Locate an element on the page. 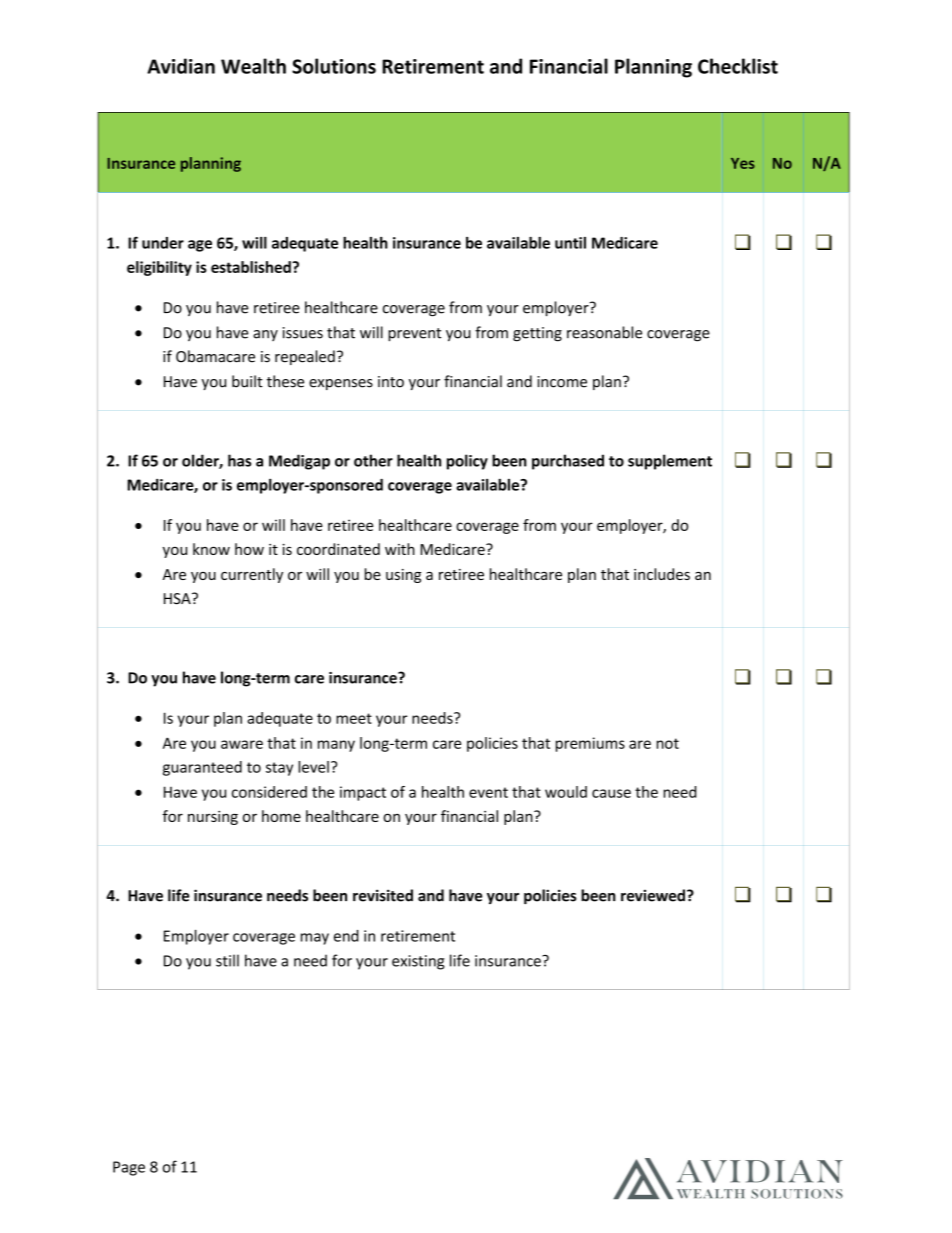 The width and height of the page is (952, 1233). reviewed is located at coordinates (653, 895).
